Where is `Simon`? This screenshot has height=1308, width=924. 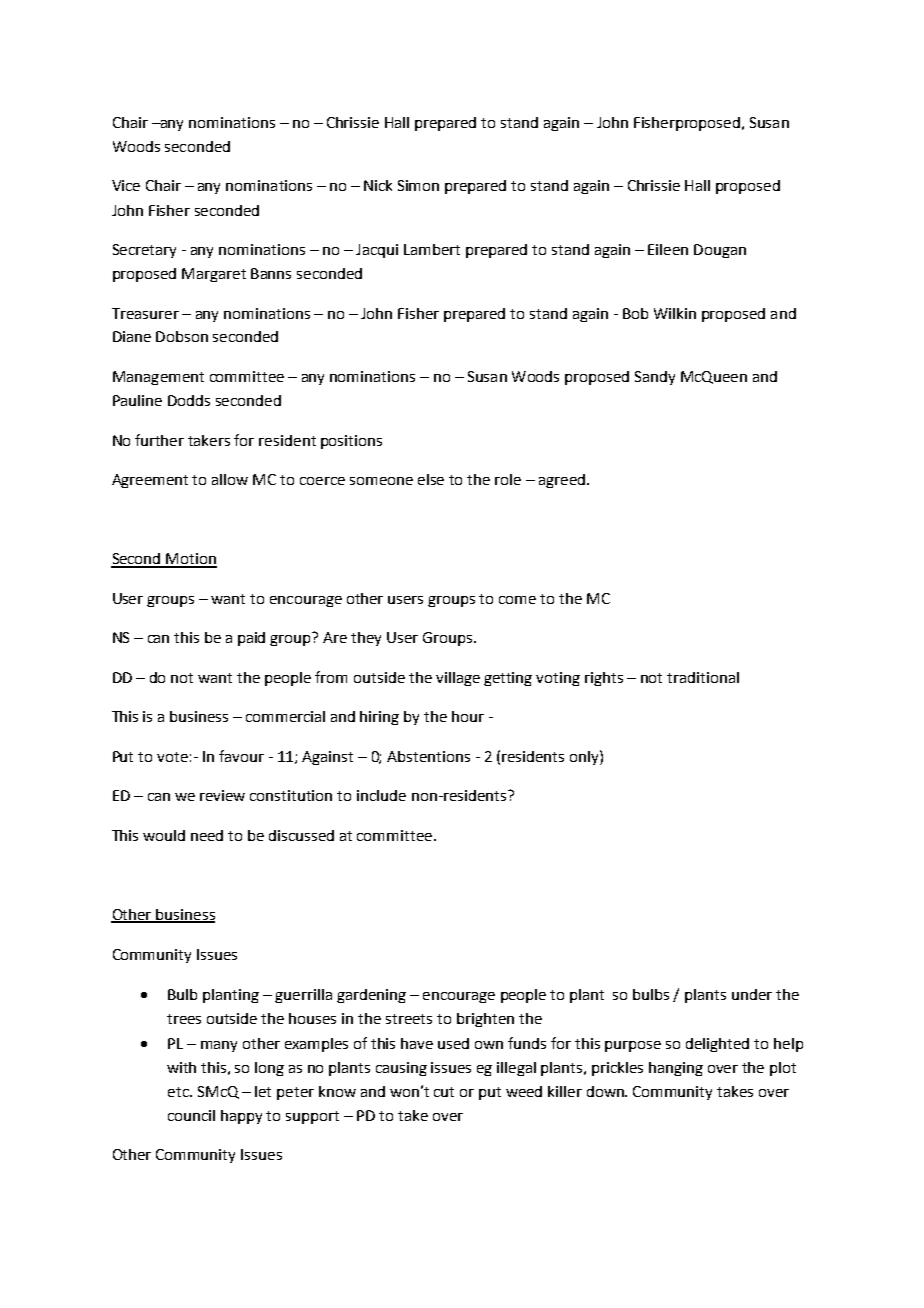
Simon is located at coordinates (418, 185).
